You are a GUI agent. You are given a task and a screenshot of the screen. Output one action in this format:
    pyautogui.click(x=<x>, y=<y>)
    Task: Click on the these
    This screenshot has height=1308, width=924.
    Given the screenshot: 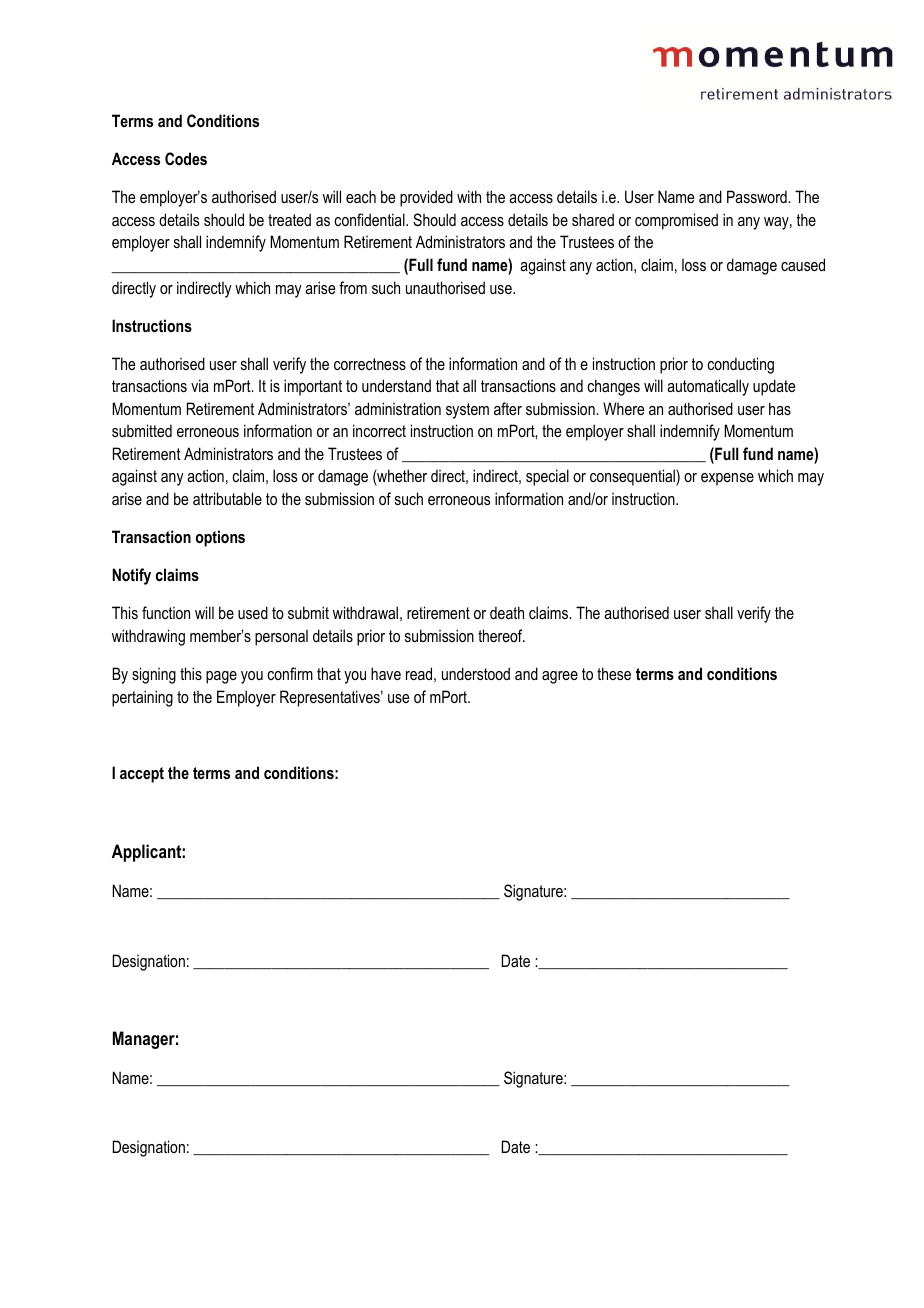 What is the action you would take?
    pyautogui.click(x=614, y=673)
